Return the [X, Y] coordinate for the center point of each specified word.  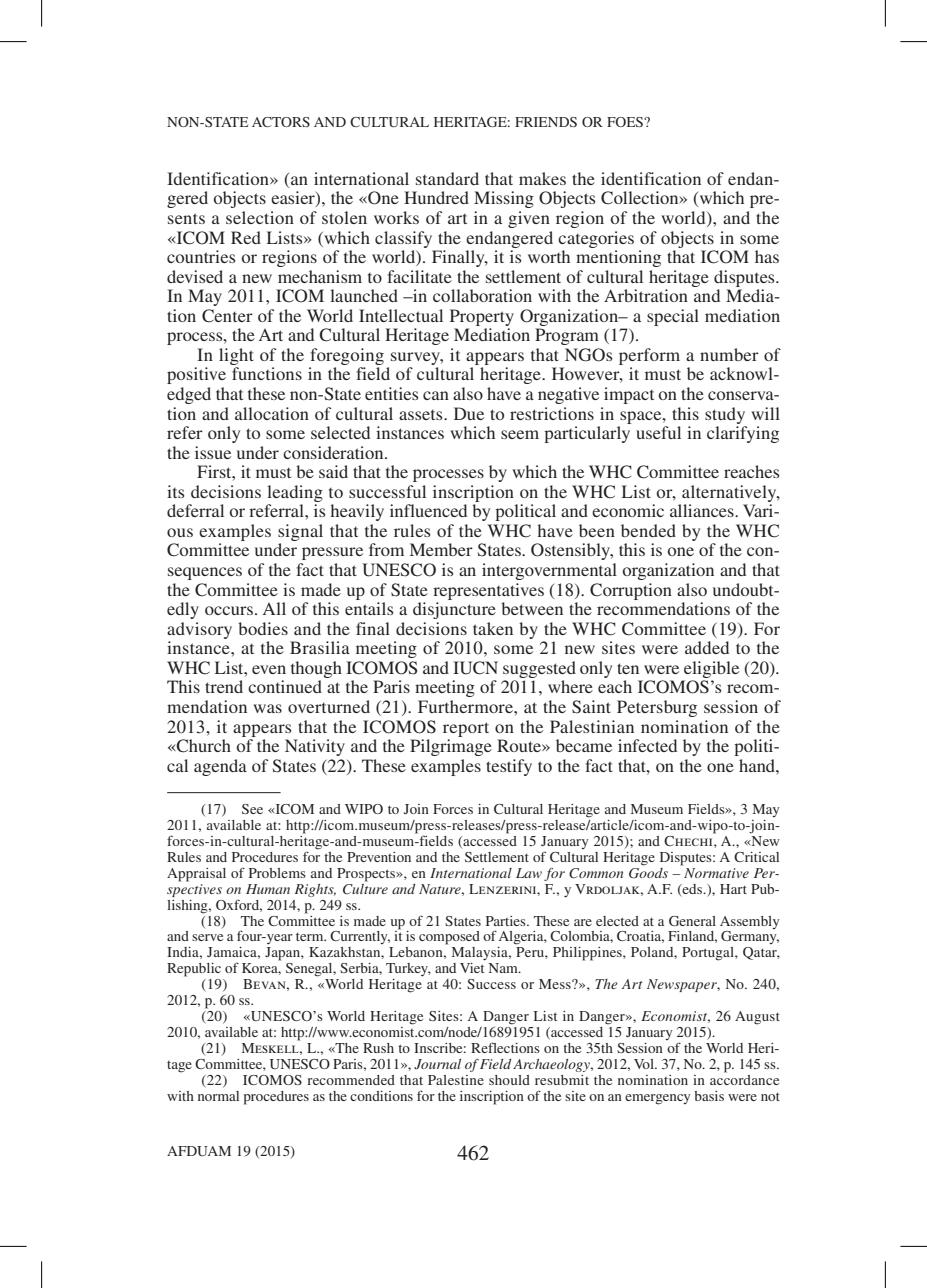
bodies [263, 628]
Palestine [456, 1080]
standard [447, 178]
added [707, 647]
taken [493, 628]
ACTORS [281, 122]
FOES [626, 122]
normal [218, 1096]
